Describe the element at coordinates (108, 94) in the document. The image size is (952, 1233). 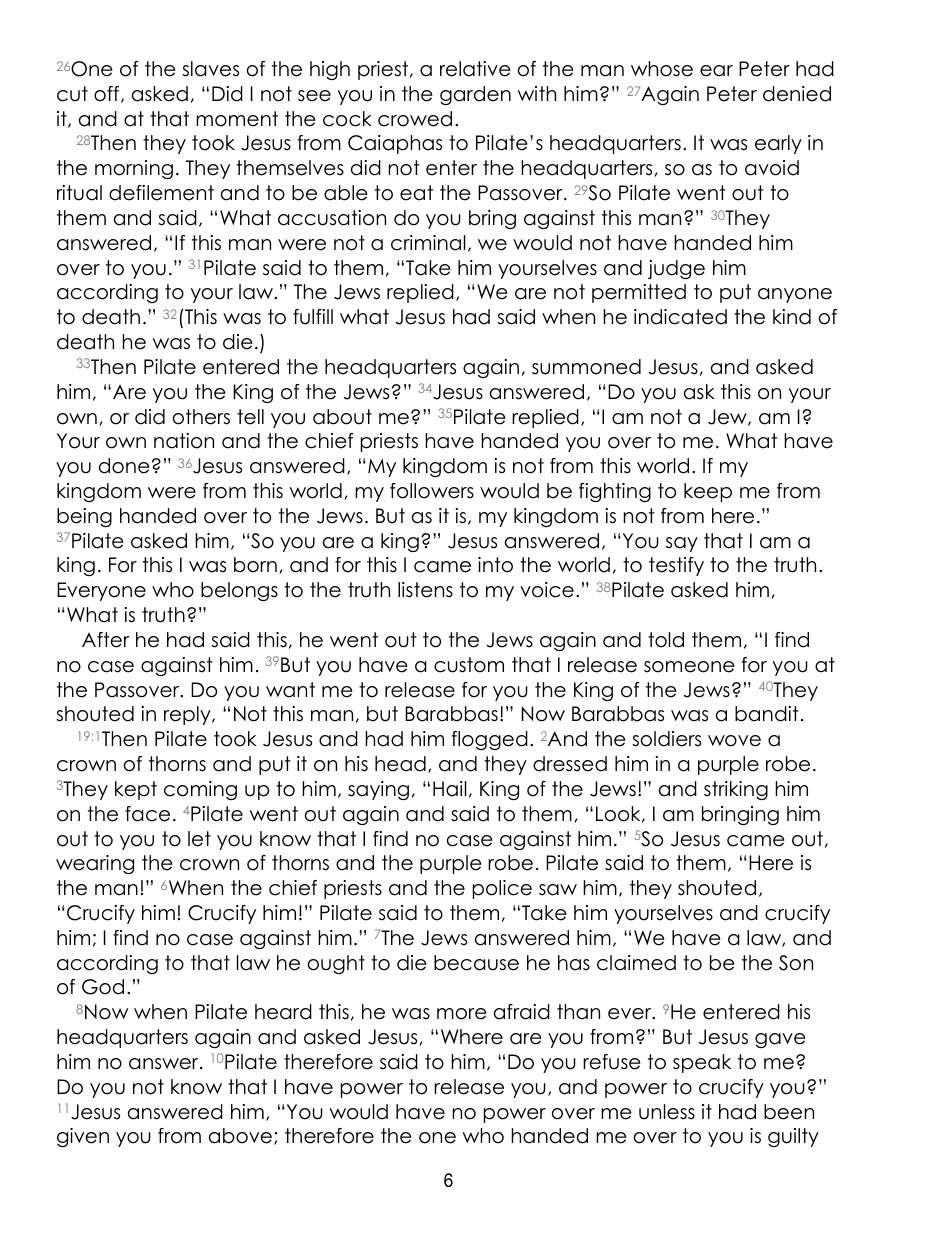
I see `off` at that location.
